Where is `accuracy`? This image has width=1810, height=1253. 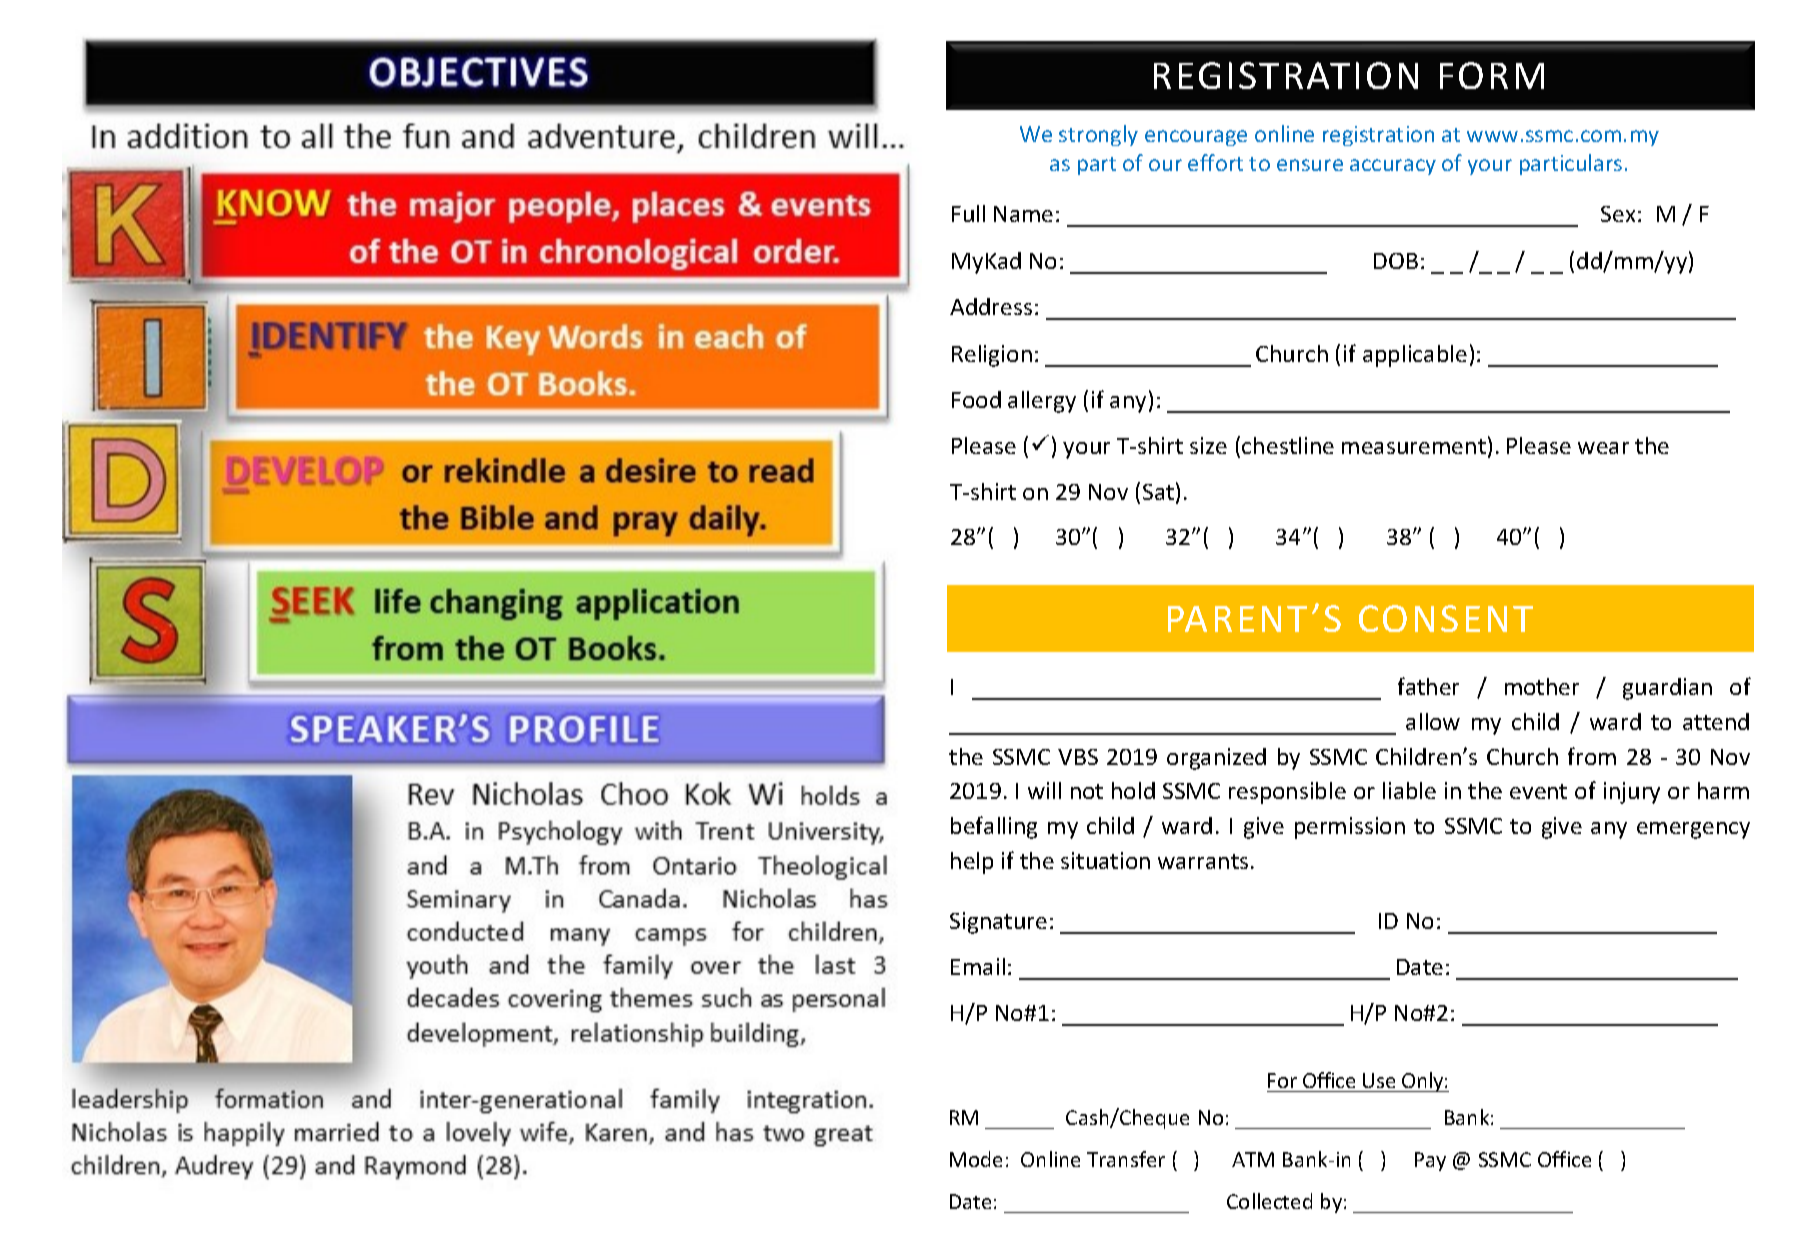
accuracy is located at coordinates (1393, 167).
